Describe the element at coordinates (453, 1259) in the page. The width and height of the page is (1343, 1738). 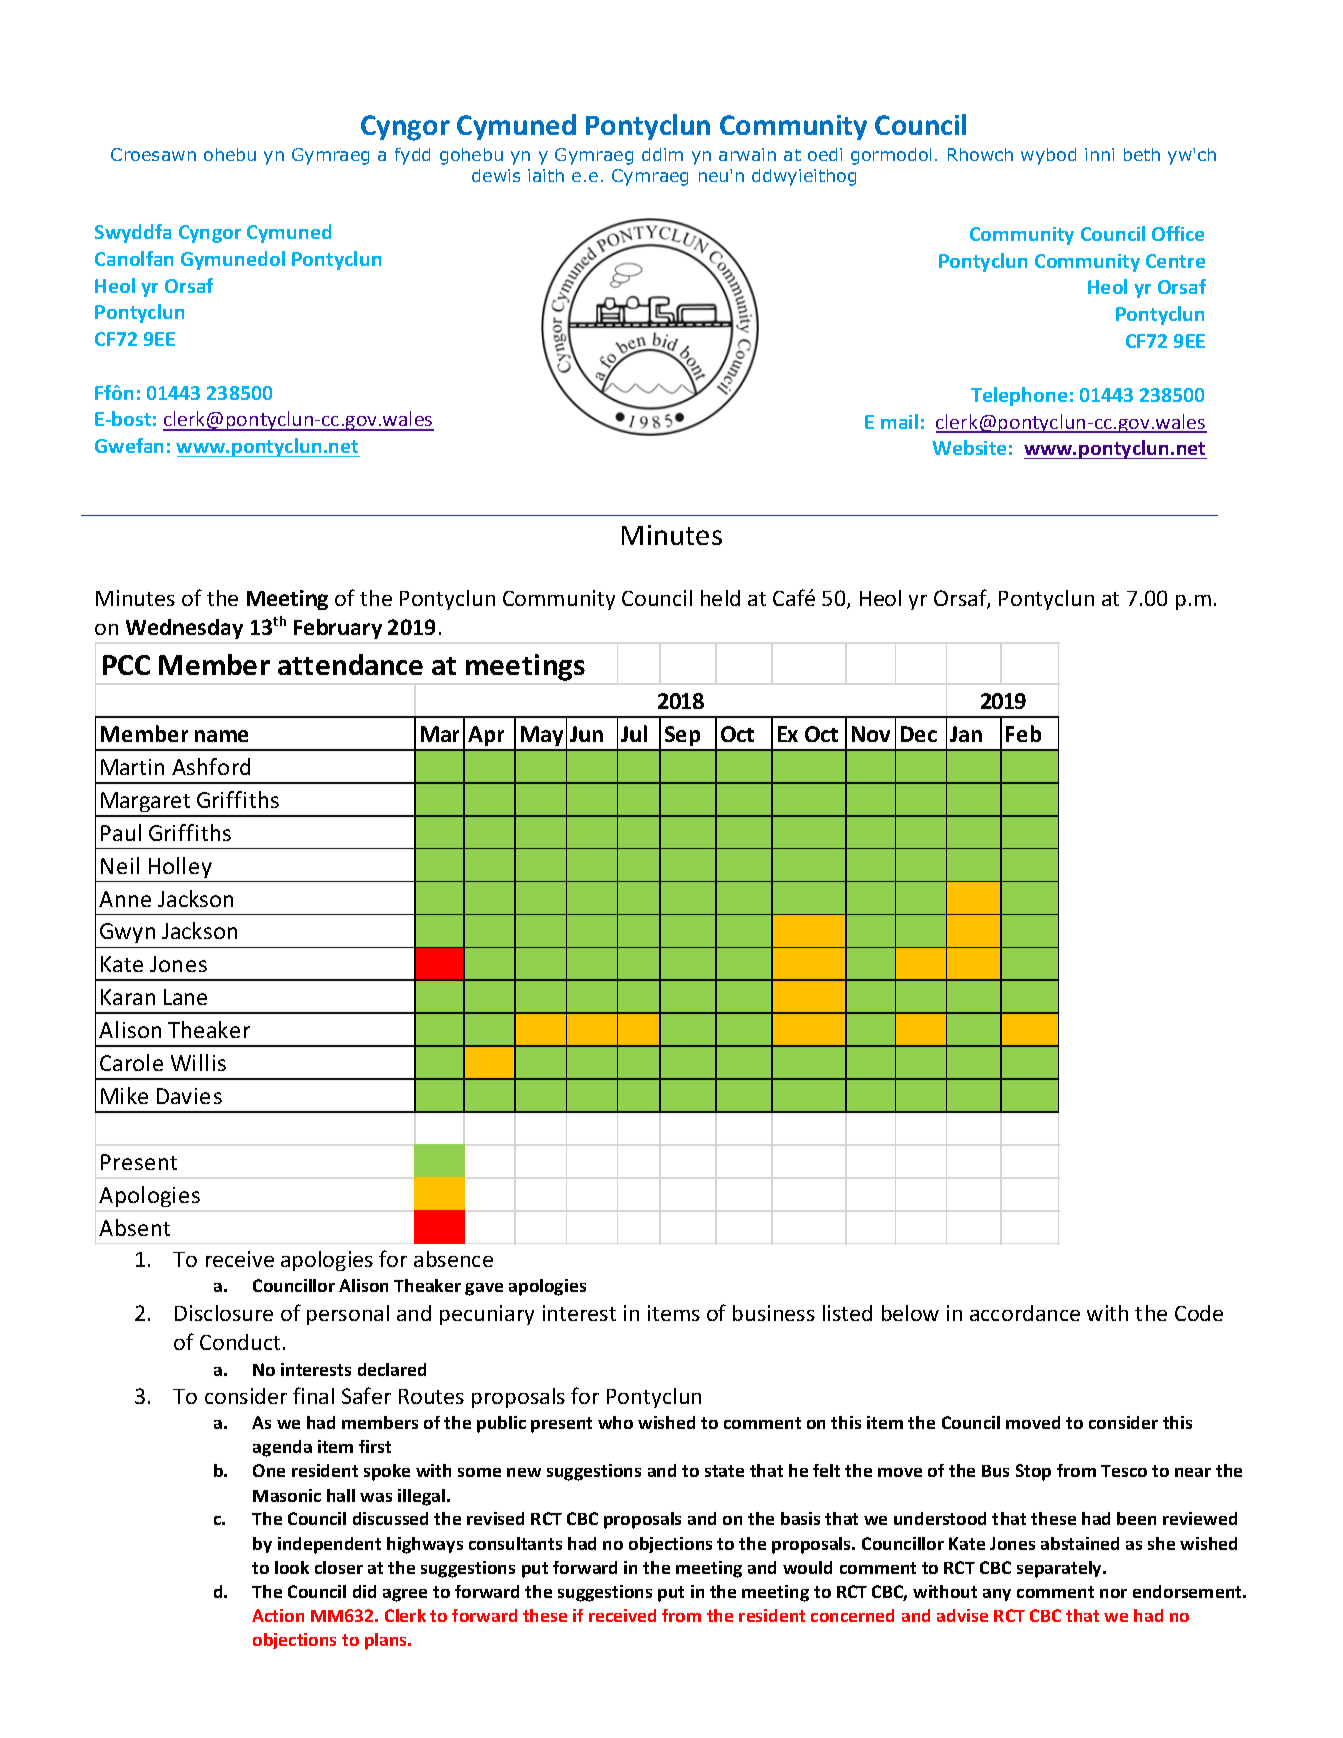
I see `absence` at that location.
